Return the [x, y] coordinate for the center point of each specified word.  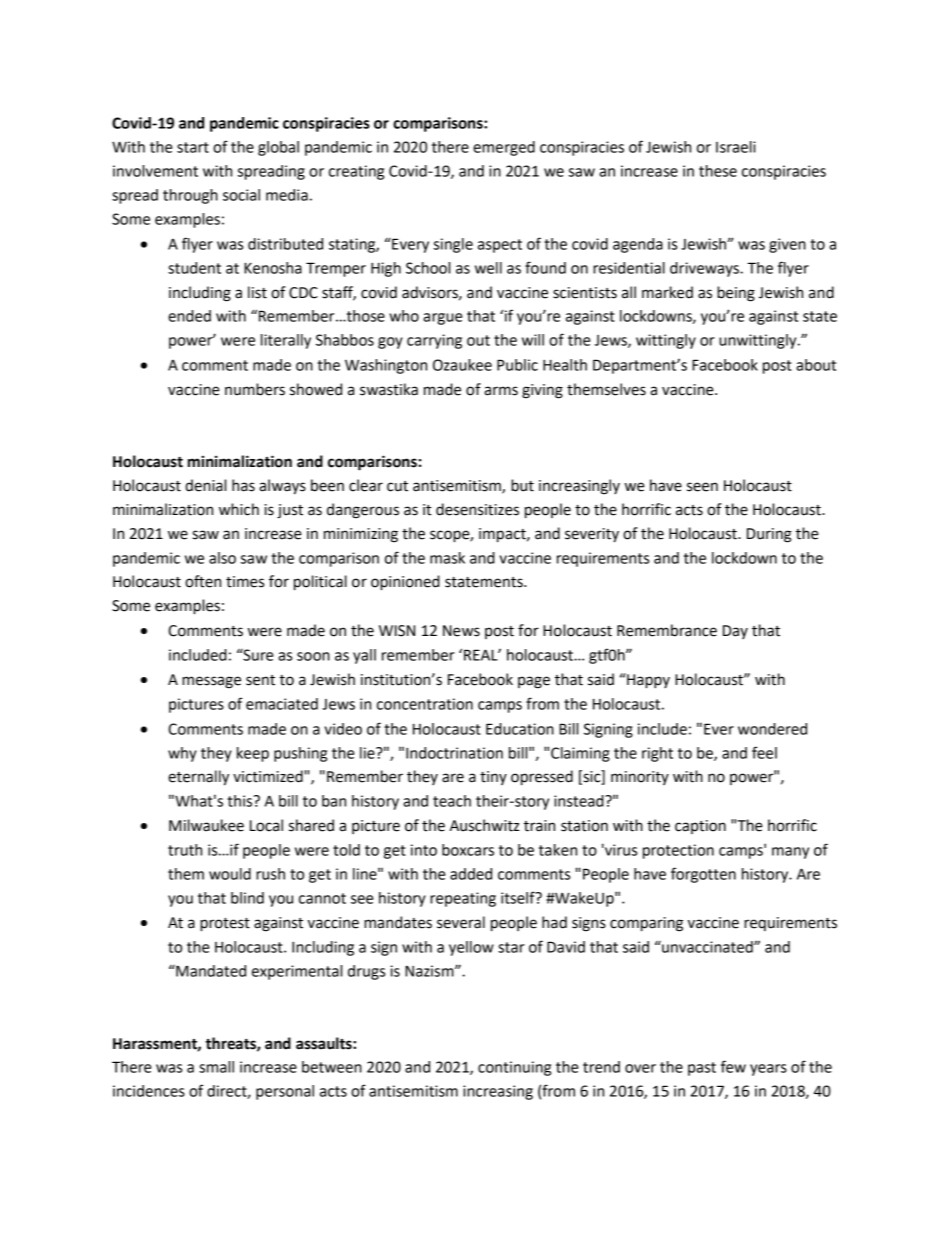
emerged [504, 148]
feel [764, 752]
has [243, 485]
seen [702, 487]
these [718, 171]
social [241, 195]
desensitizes [477, 509]
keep [253, 754]
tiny [493, 778]
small [216, 1067]
